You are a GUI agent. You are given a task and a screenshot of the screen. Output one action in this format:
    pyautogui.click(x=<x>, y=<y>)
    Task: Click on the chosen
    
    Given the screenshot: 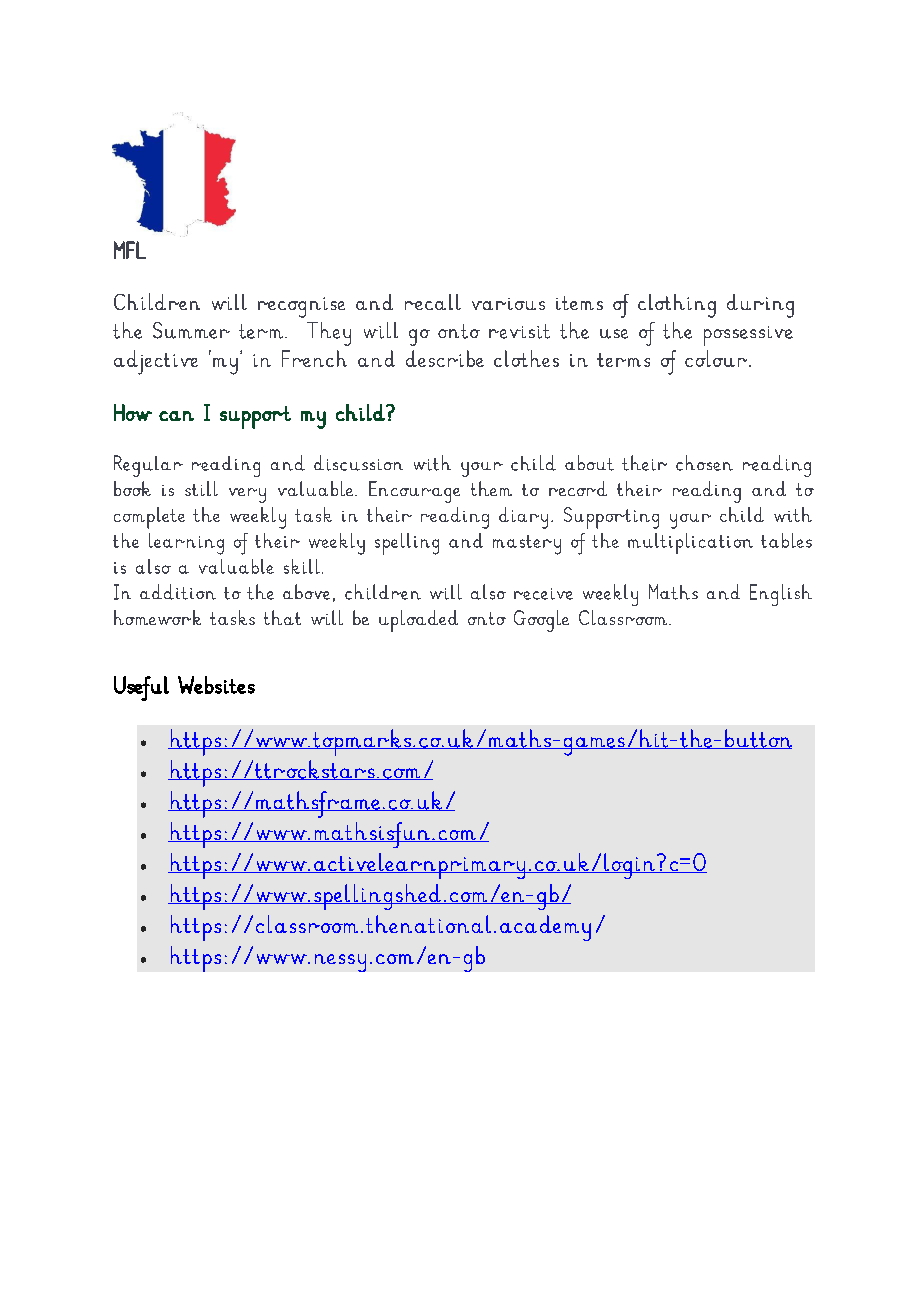 What is the action you would take?
    pyautogui.click(x=704, y=463)
